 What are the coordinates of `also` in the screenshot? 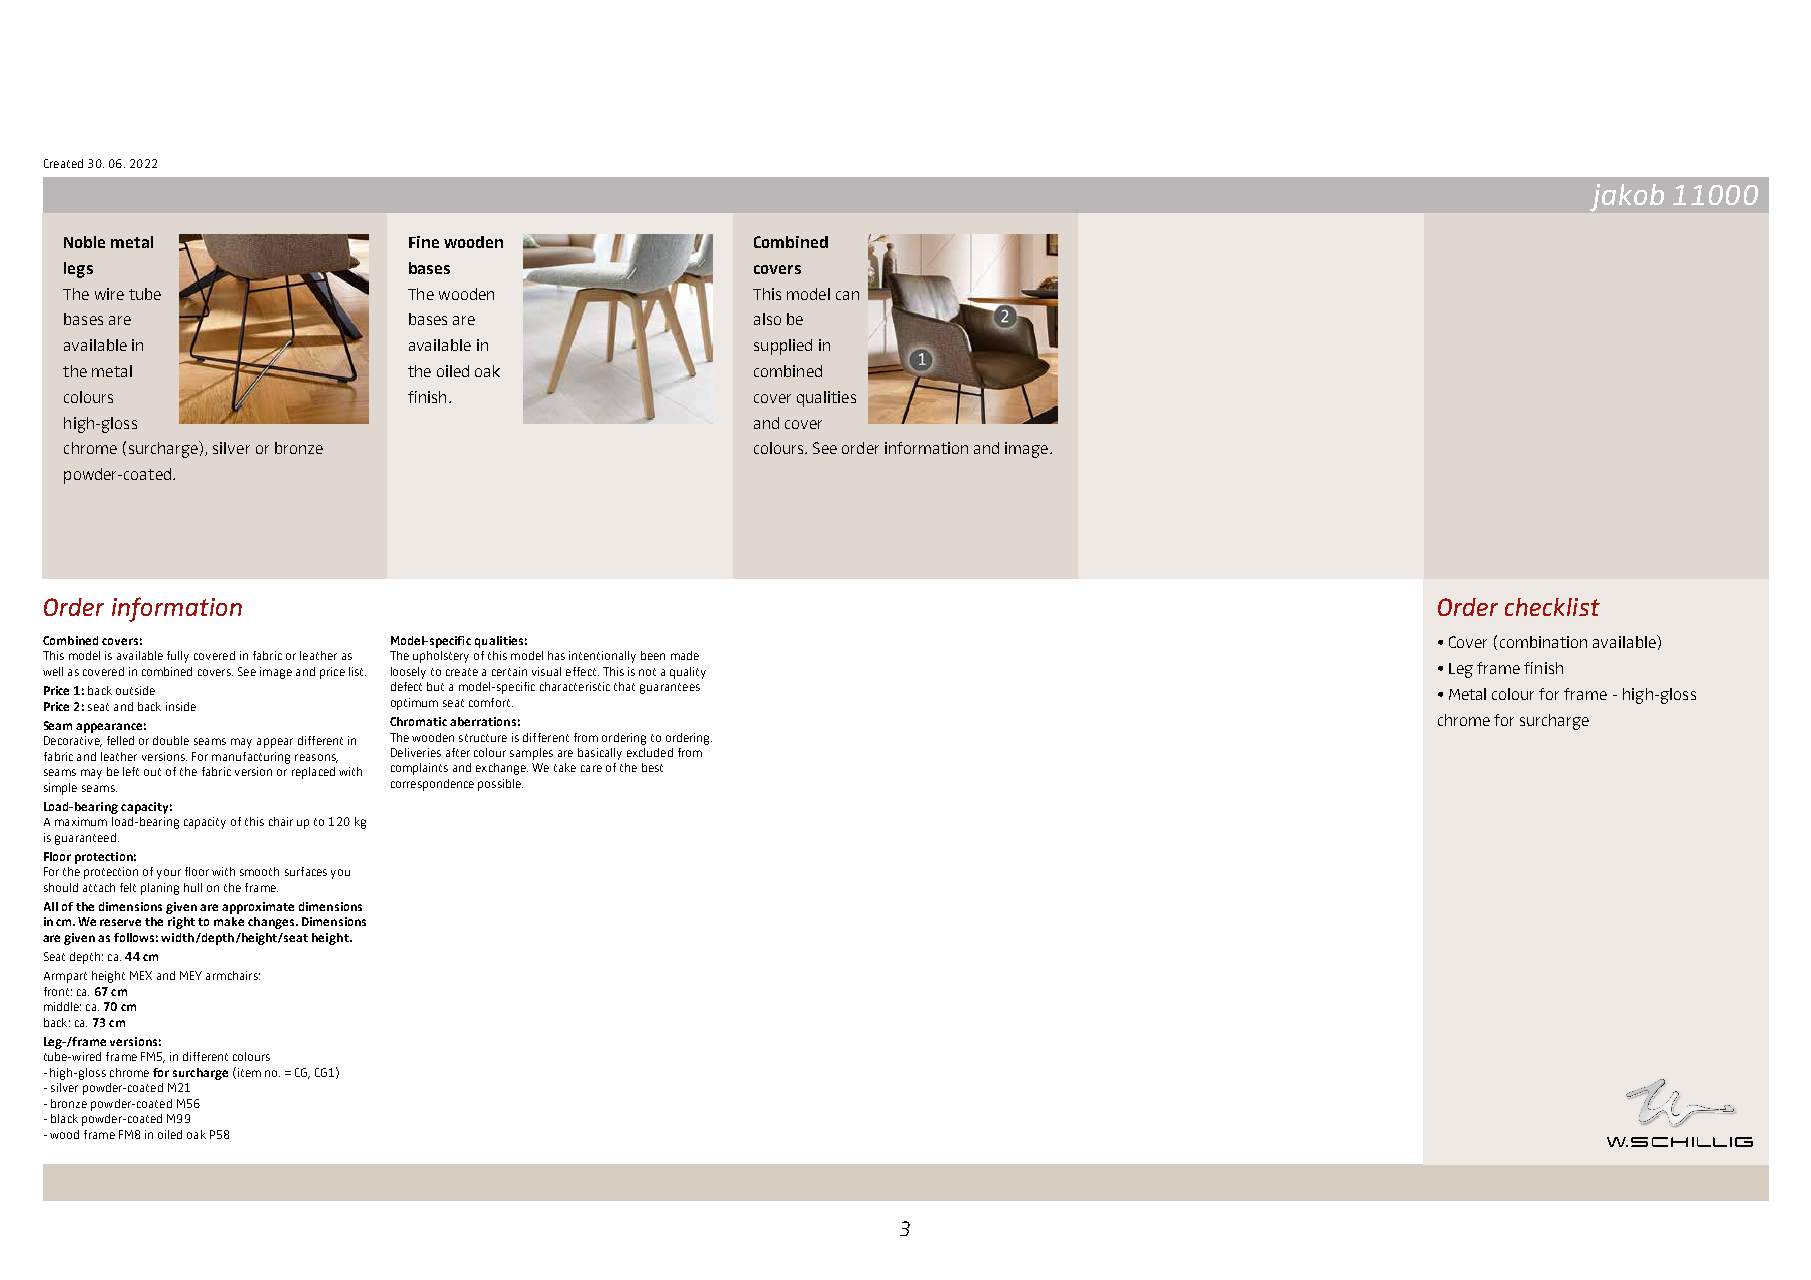 It's located at (767, 319).
